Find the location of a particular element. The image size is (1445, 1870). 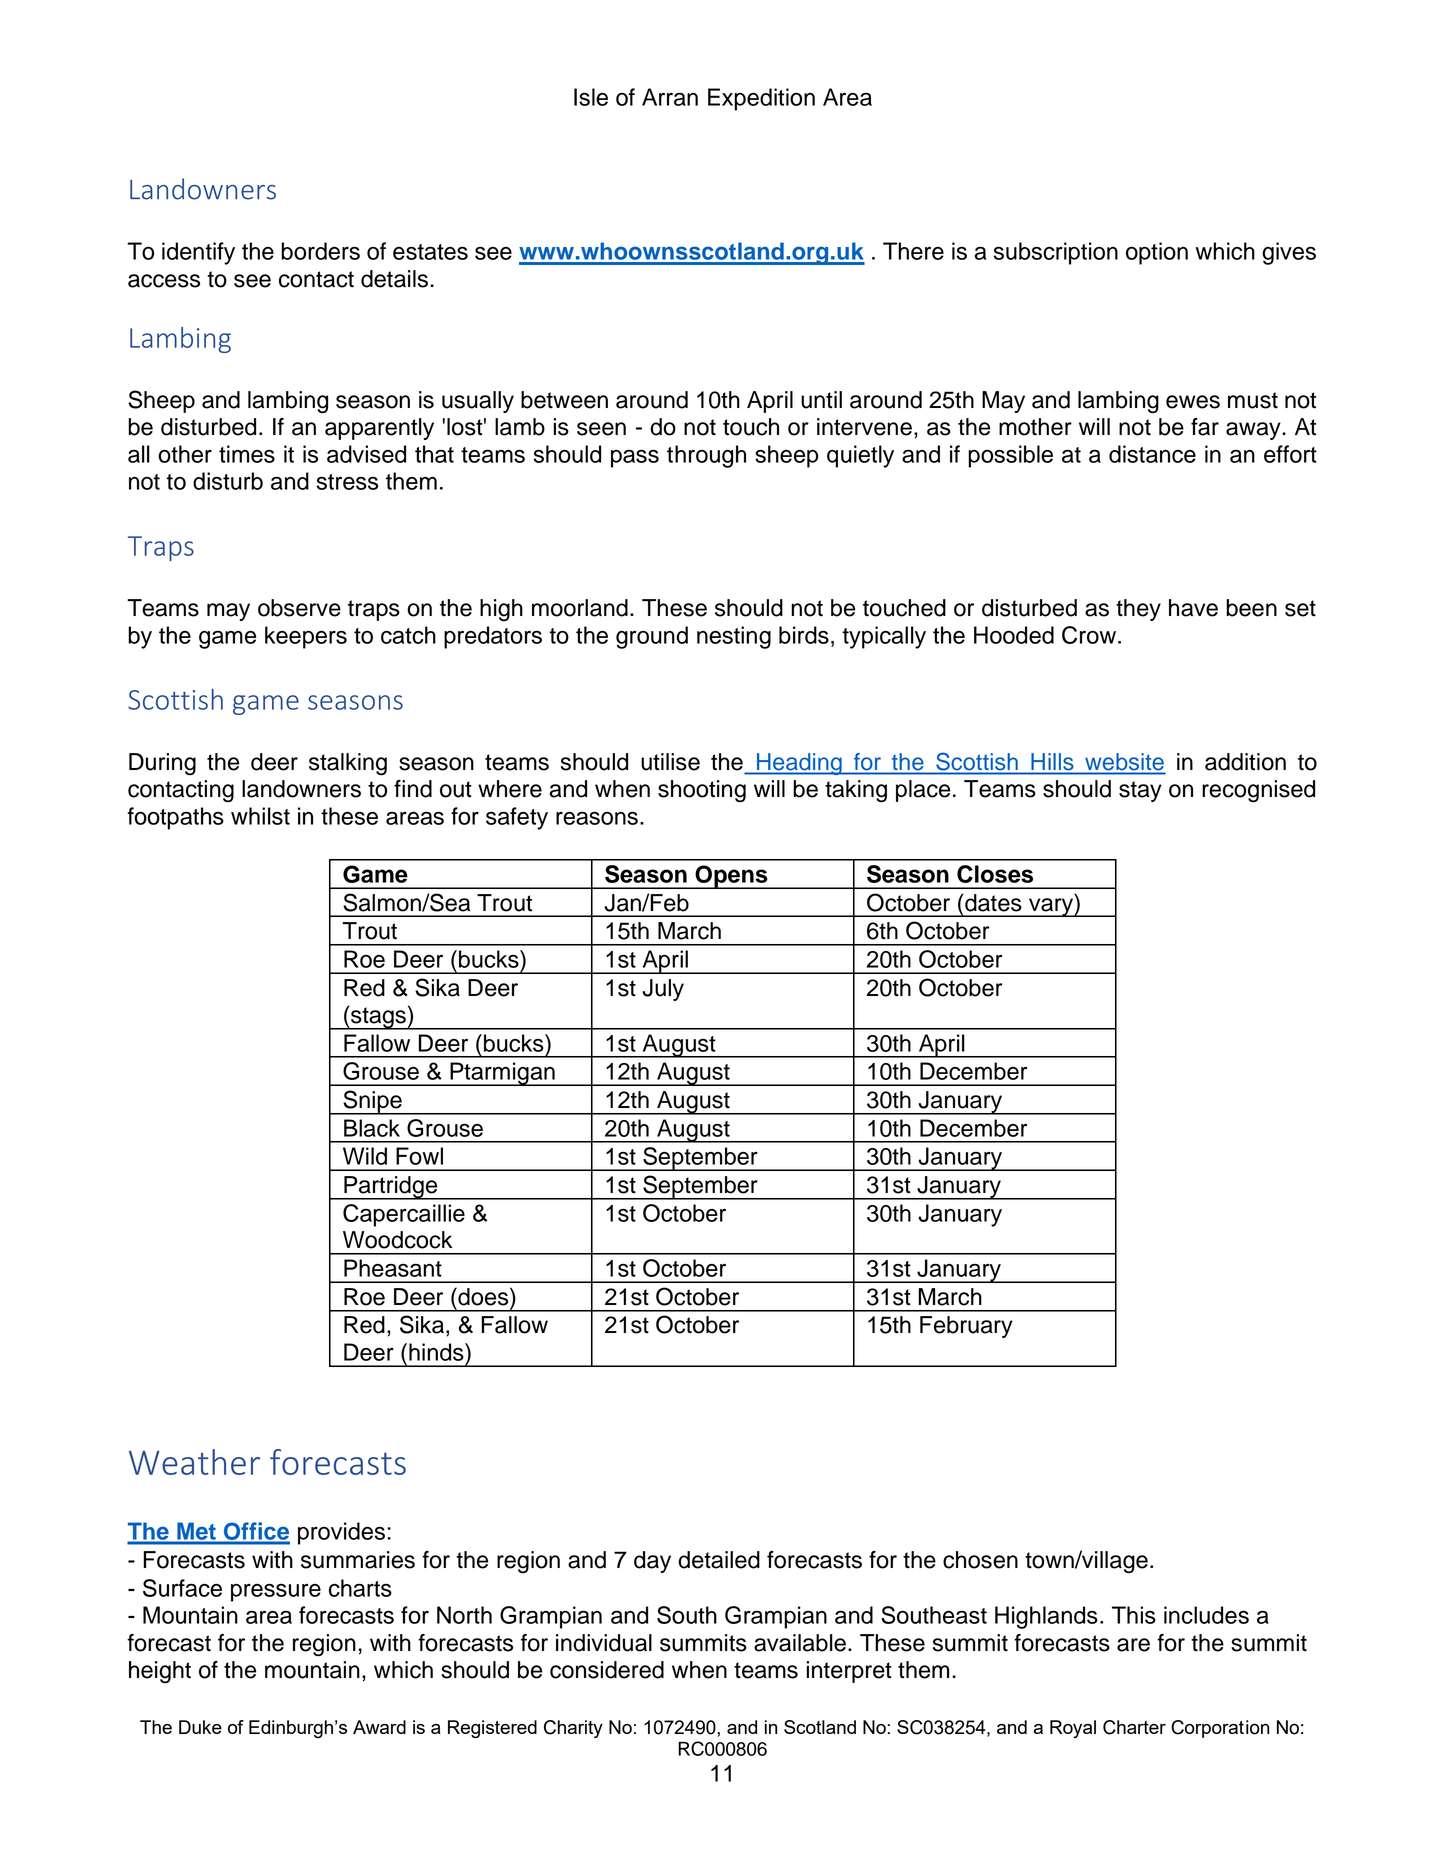

option is located at coordinates (1157, 253).
